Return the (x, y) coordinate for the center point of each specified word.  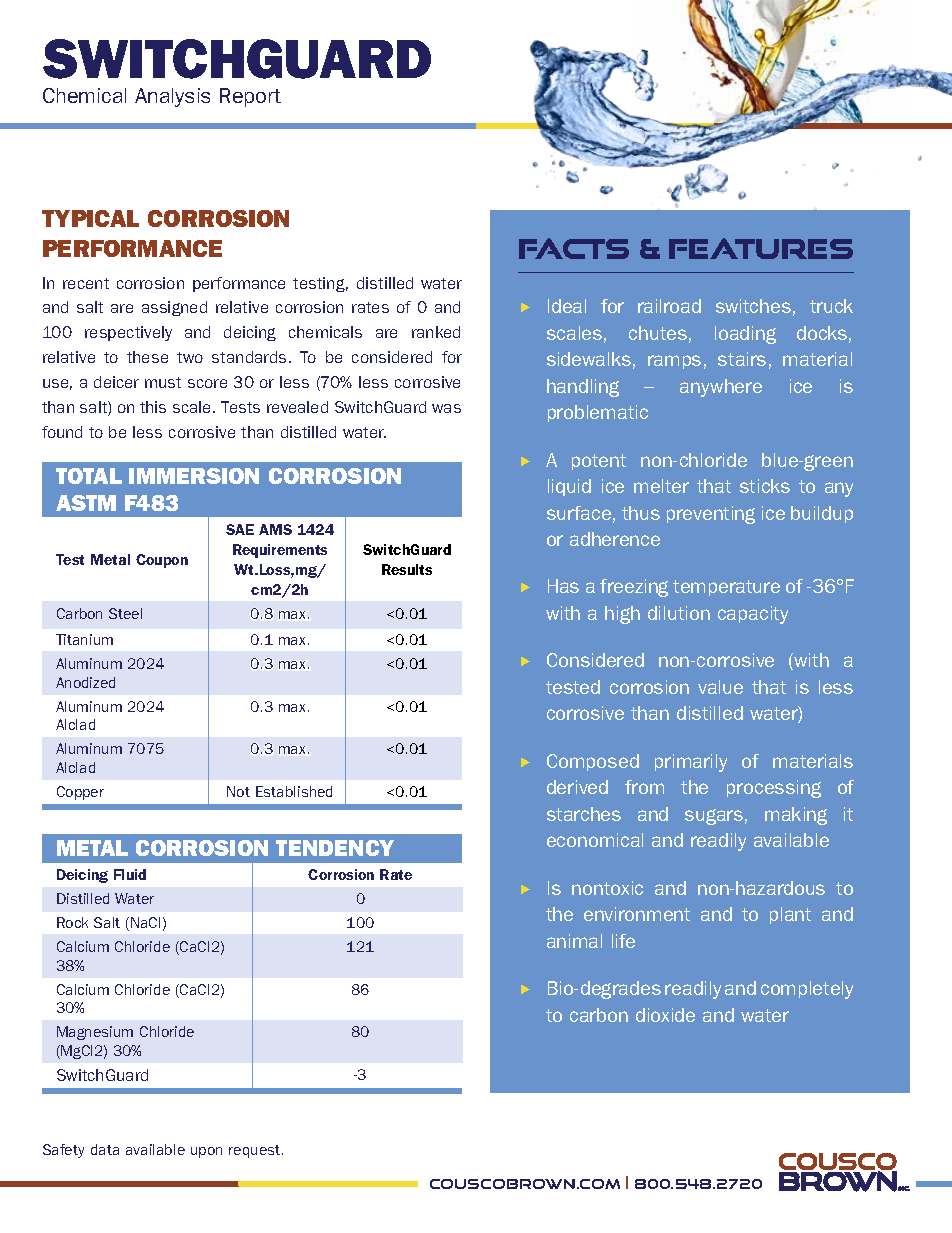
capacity (753, 615)
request (256, 1151)
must (163, 382)
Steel (125, 613)
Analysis (172, 97)
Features (761, 248)
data (105, 1149)
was (446, 408)
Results (407, 569)
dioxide (665, 1015)
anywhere (721, 388)
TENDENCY (335, 848)
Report (250, 97)
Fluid (130, 874)
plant (790, 915)
